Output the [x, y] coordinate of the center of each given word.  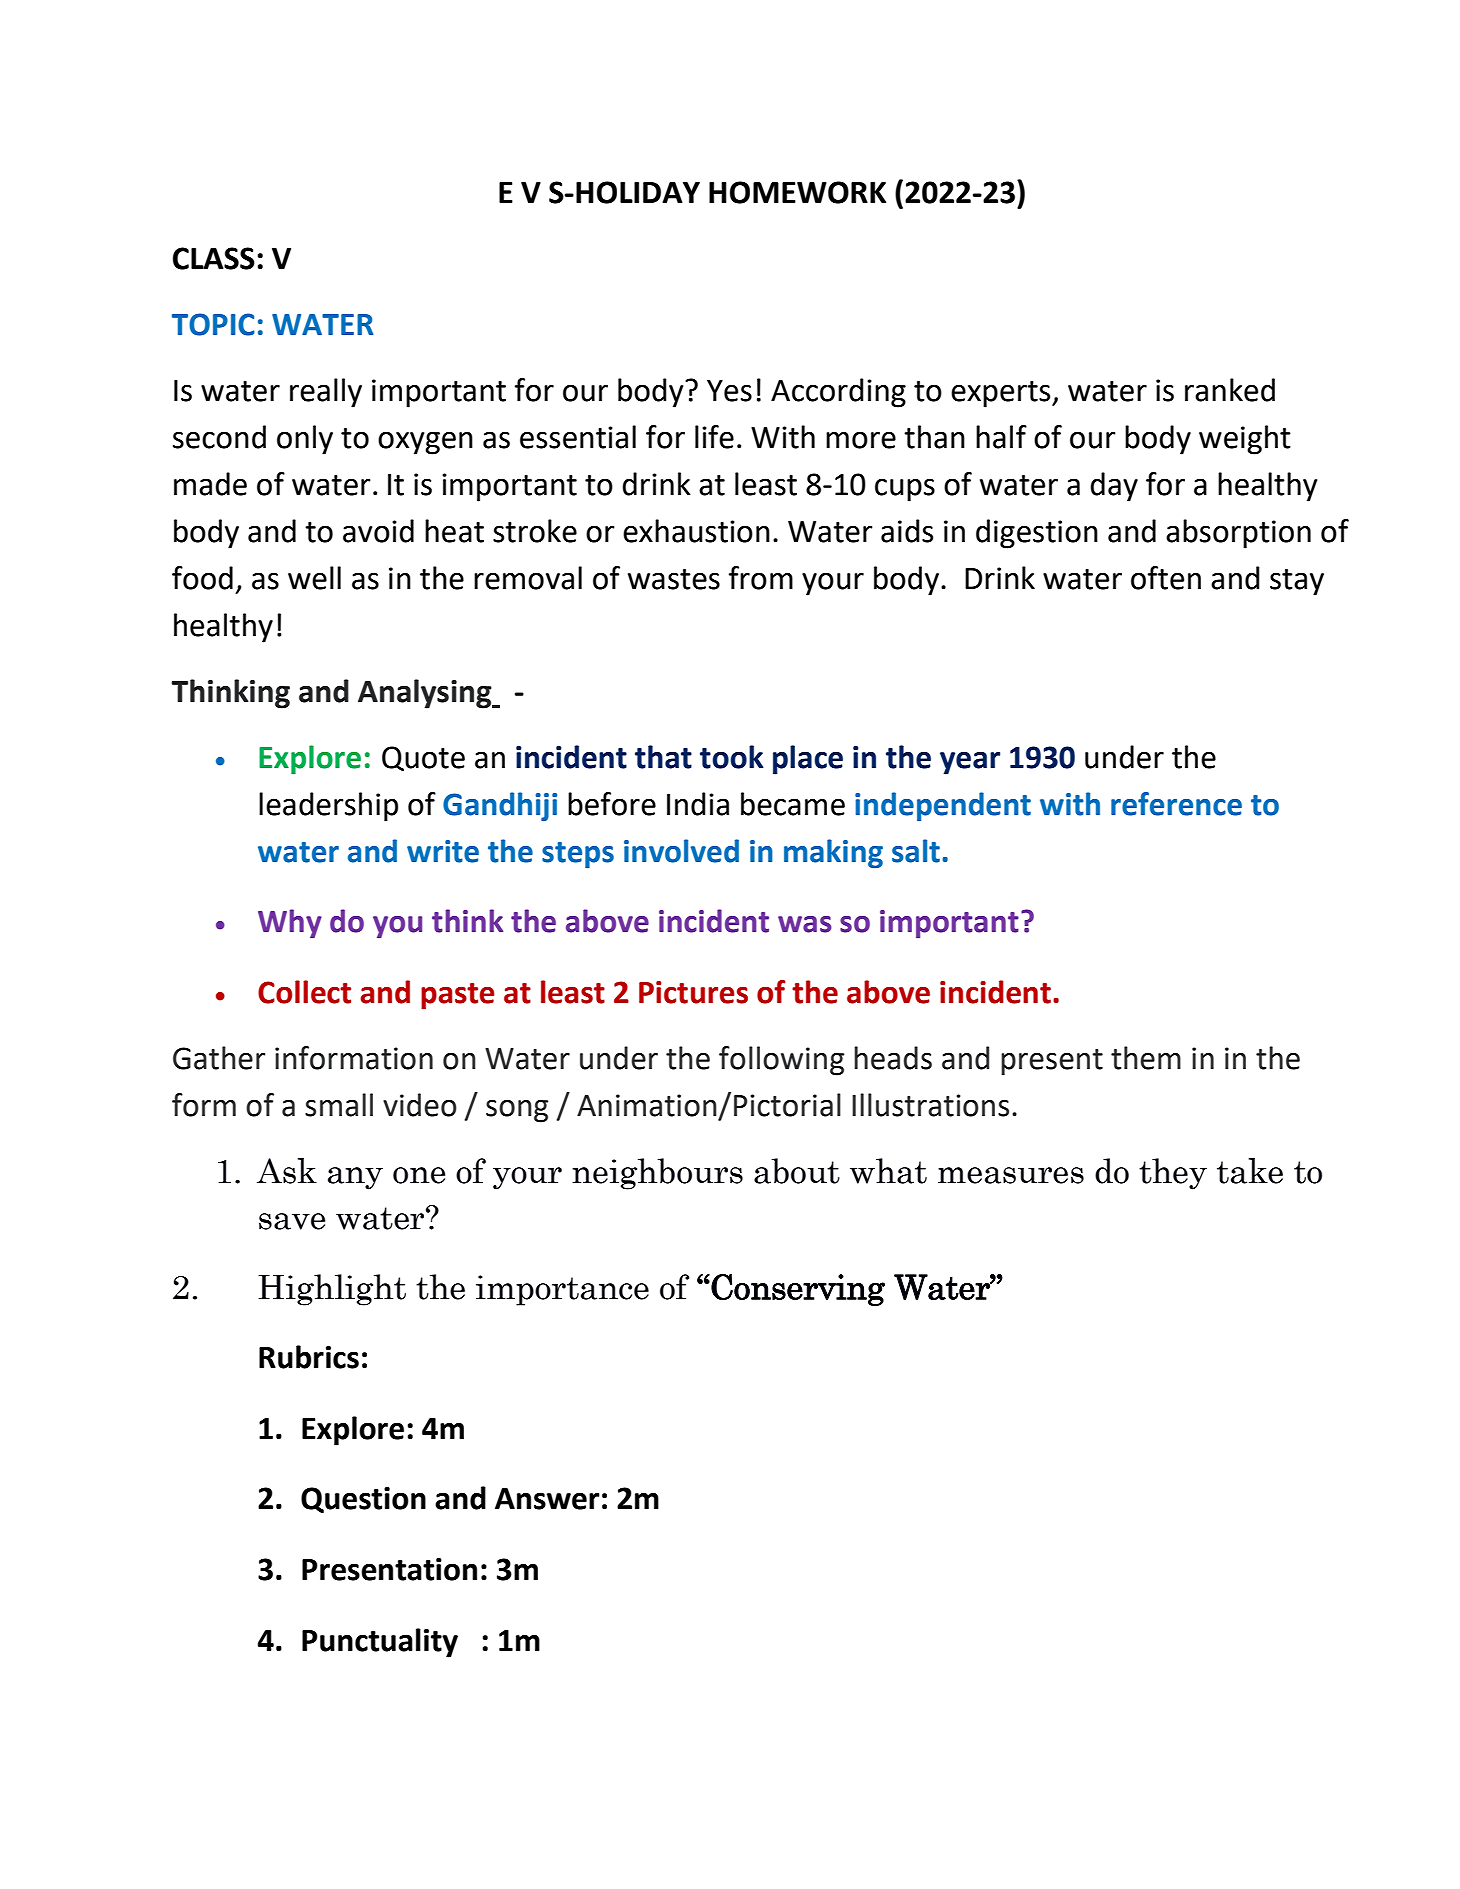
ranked [1230, 390]
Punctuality [380, 1643]
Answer [547, 1499]
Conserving [798, 1290]
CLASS [214, 258]
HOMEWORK [797, 192]
